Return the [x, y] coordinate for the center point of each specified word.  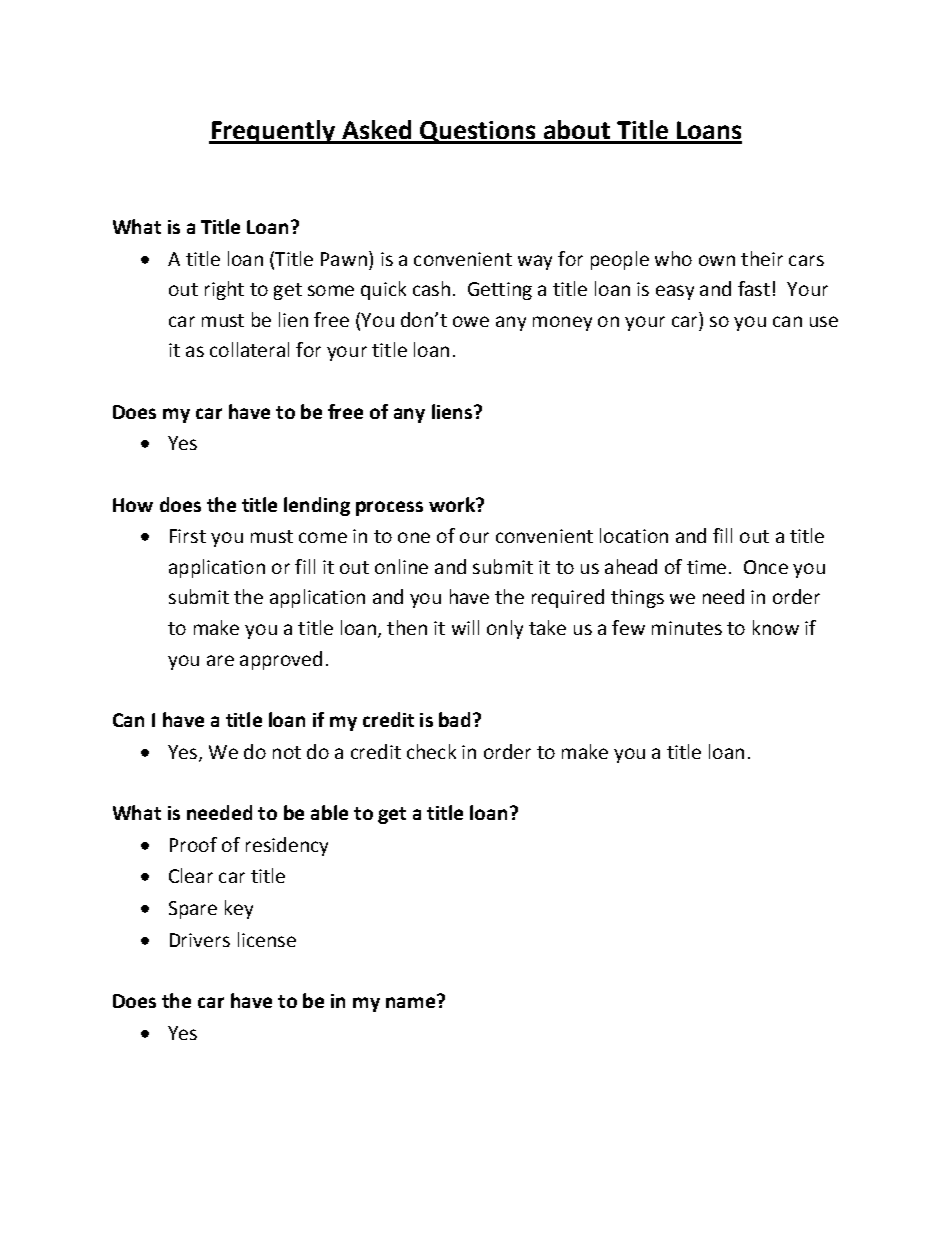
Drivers [200, 940]
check [431, 751]
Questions [478, 132]
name [412, 1001]
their [762, 258]
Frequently [273, 132]
